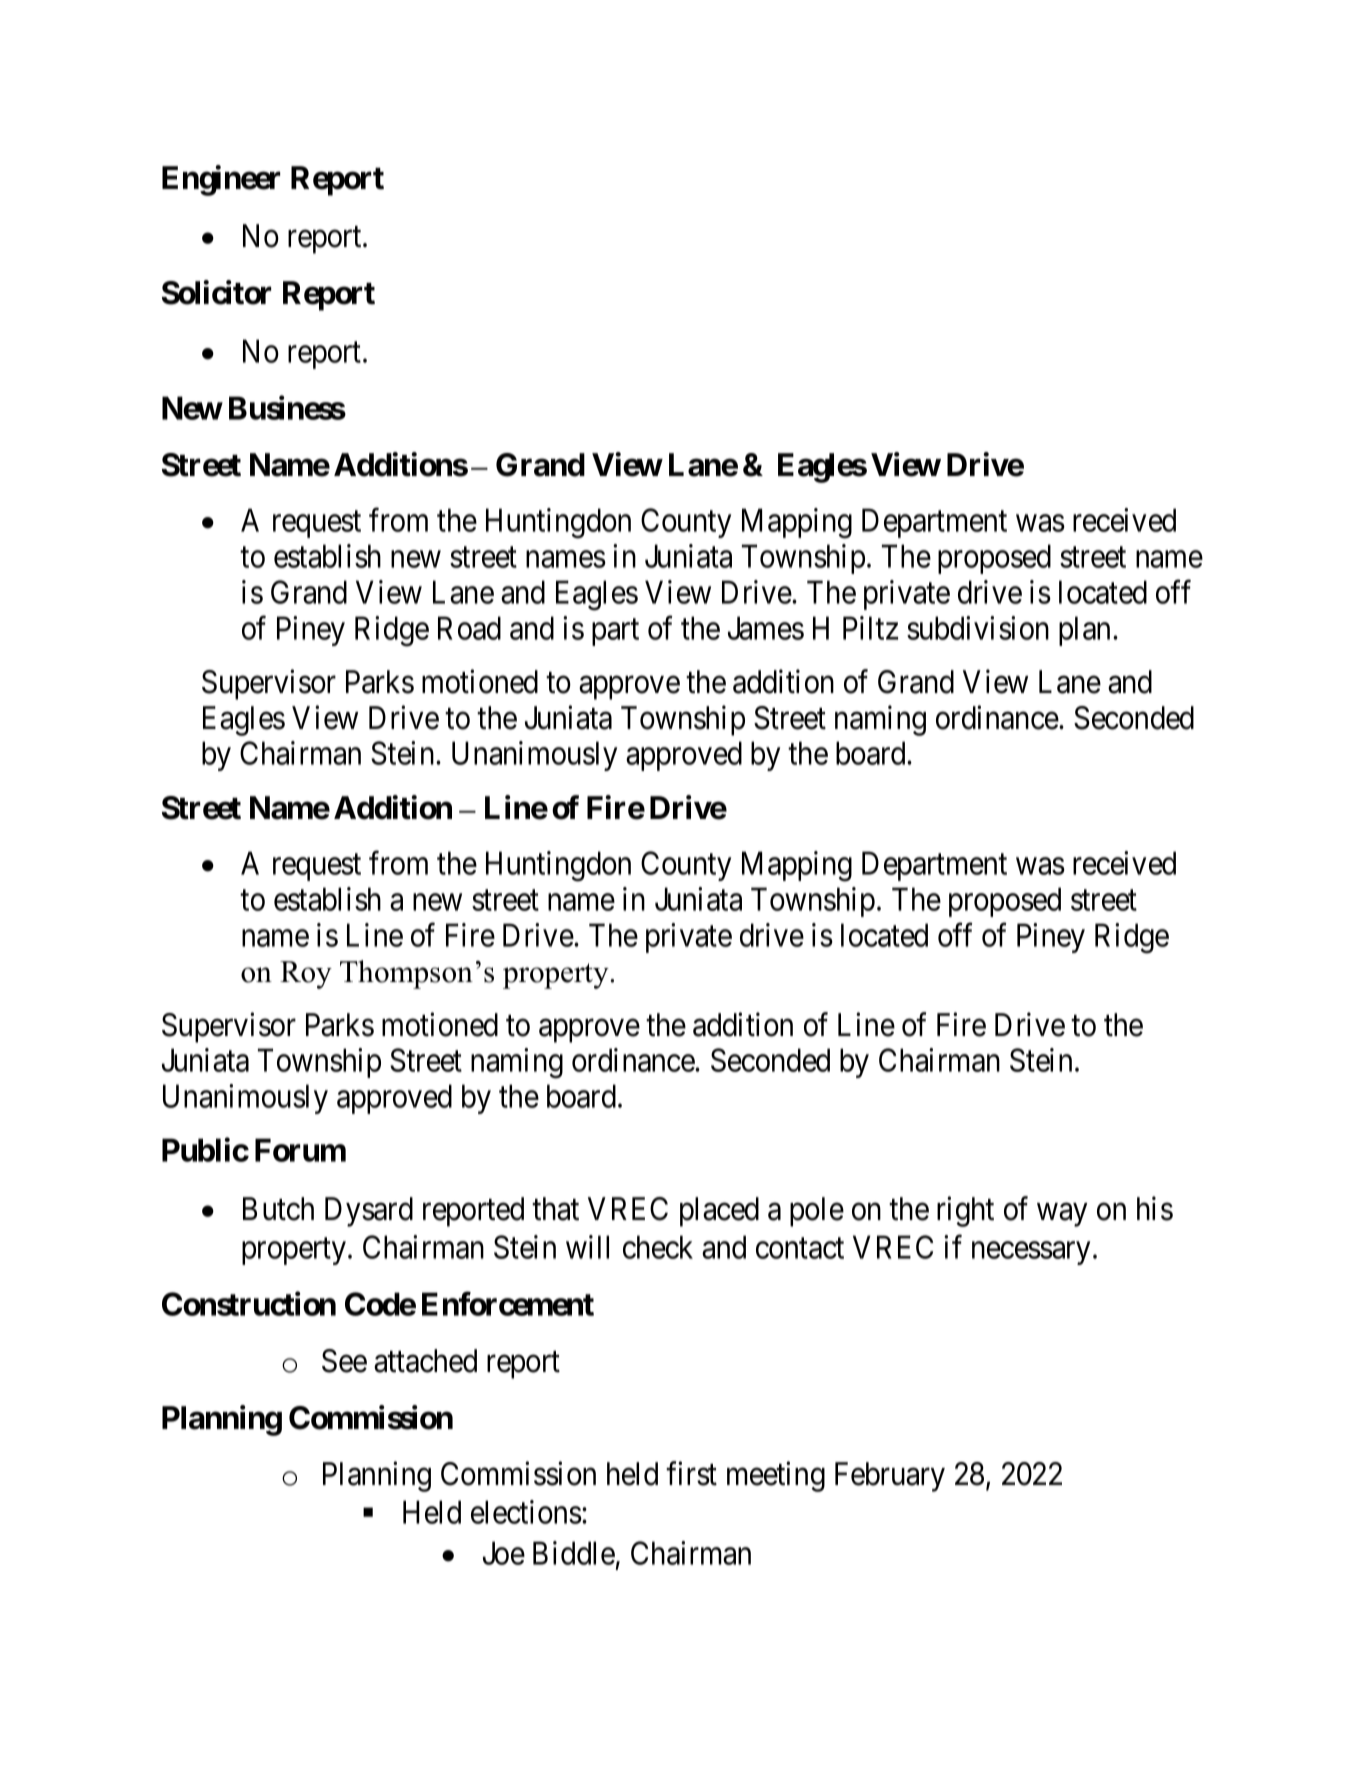 The height and width of the document is (1765, 1364). I want to click on See, so click(344, 1361).
